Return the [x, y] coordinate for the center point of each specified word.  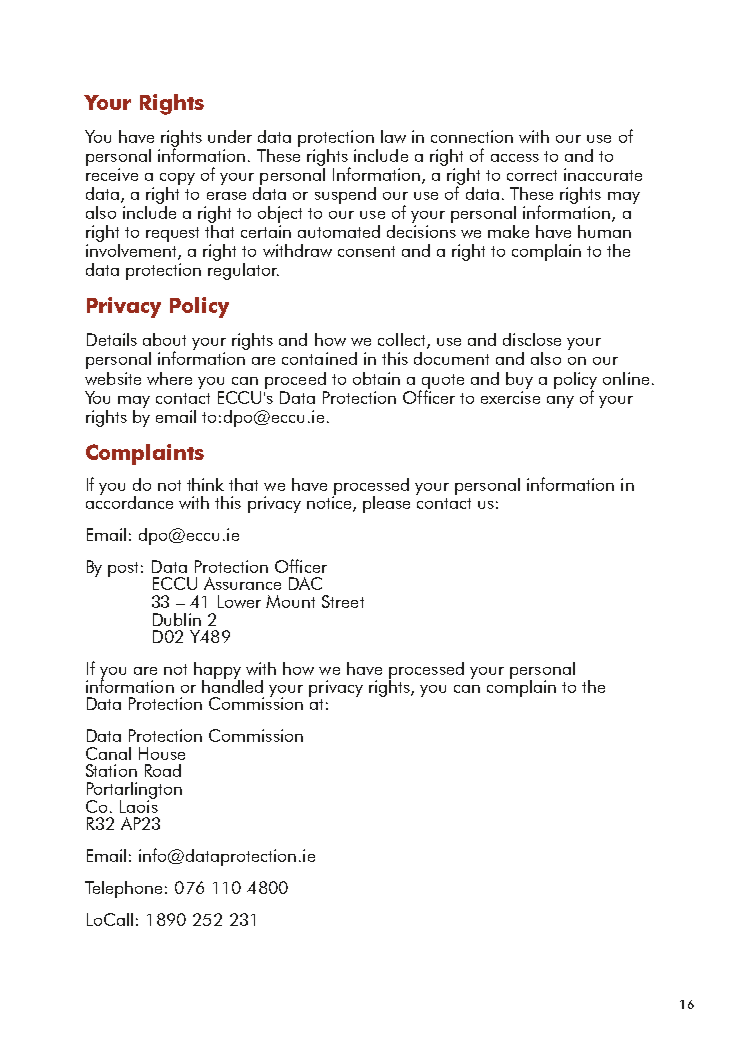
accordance [129, 501]
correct [532, 175]
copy [177, 179]
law [393, 136]
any [560, 402]
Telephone [123, 889]
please [386, 504]
